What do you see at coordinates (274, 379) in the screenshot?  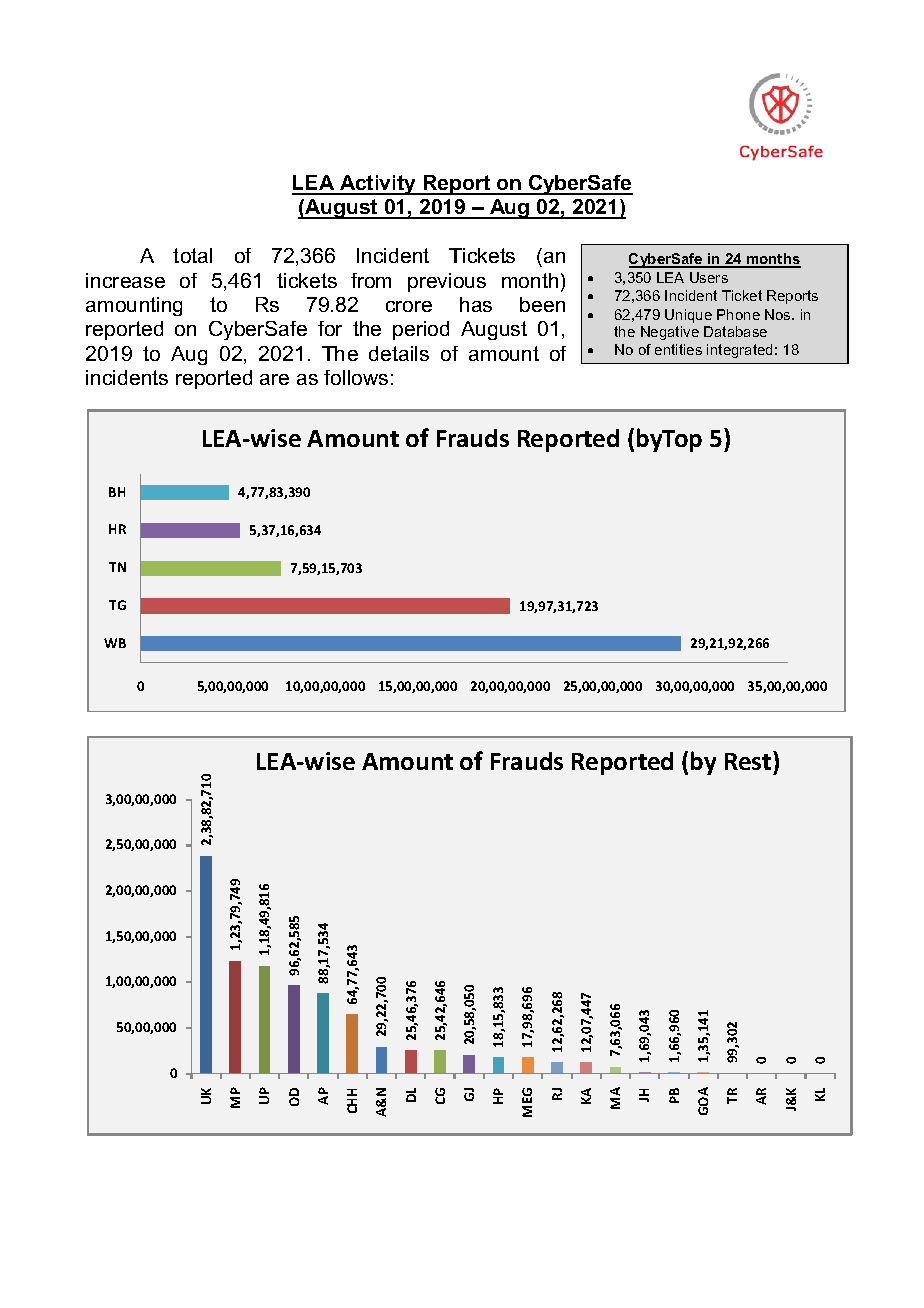 I see `are` at bounding box center [274, 379].
